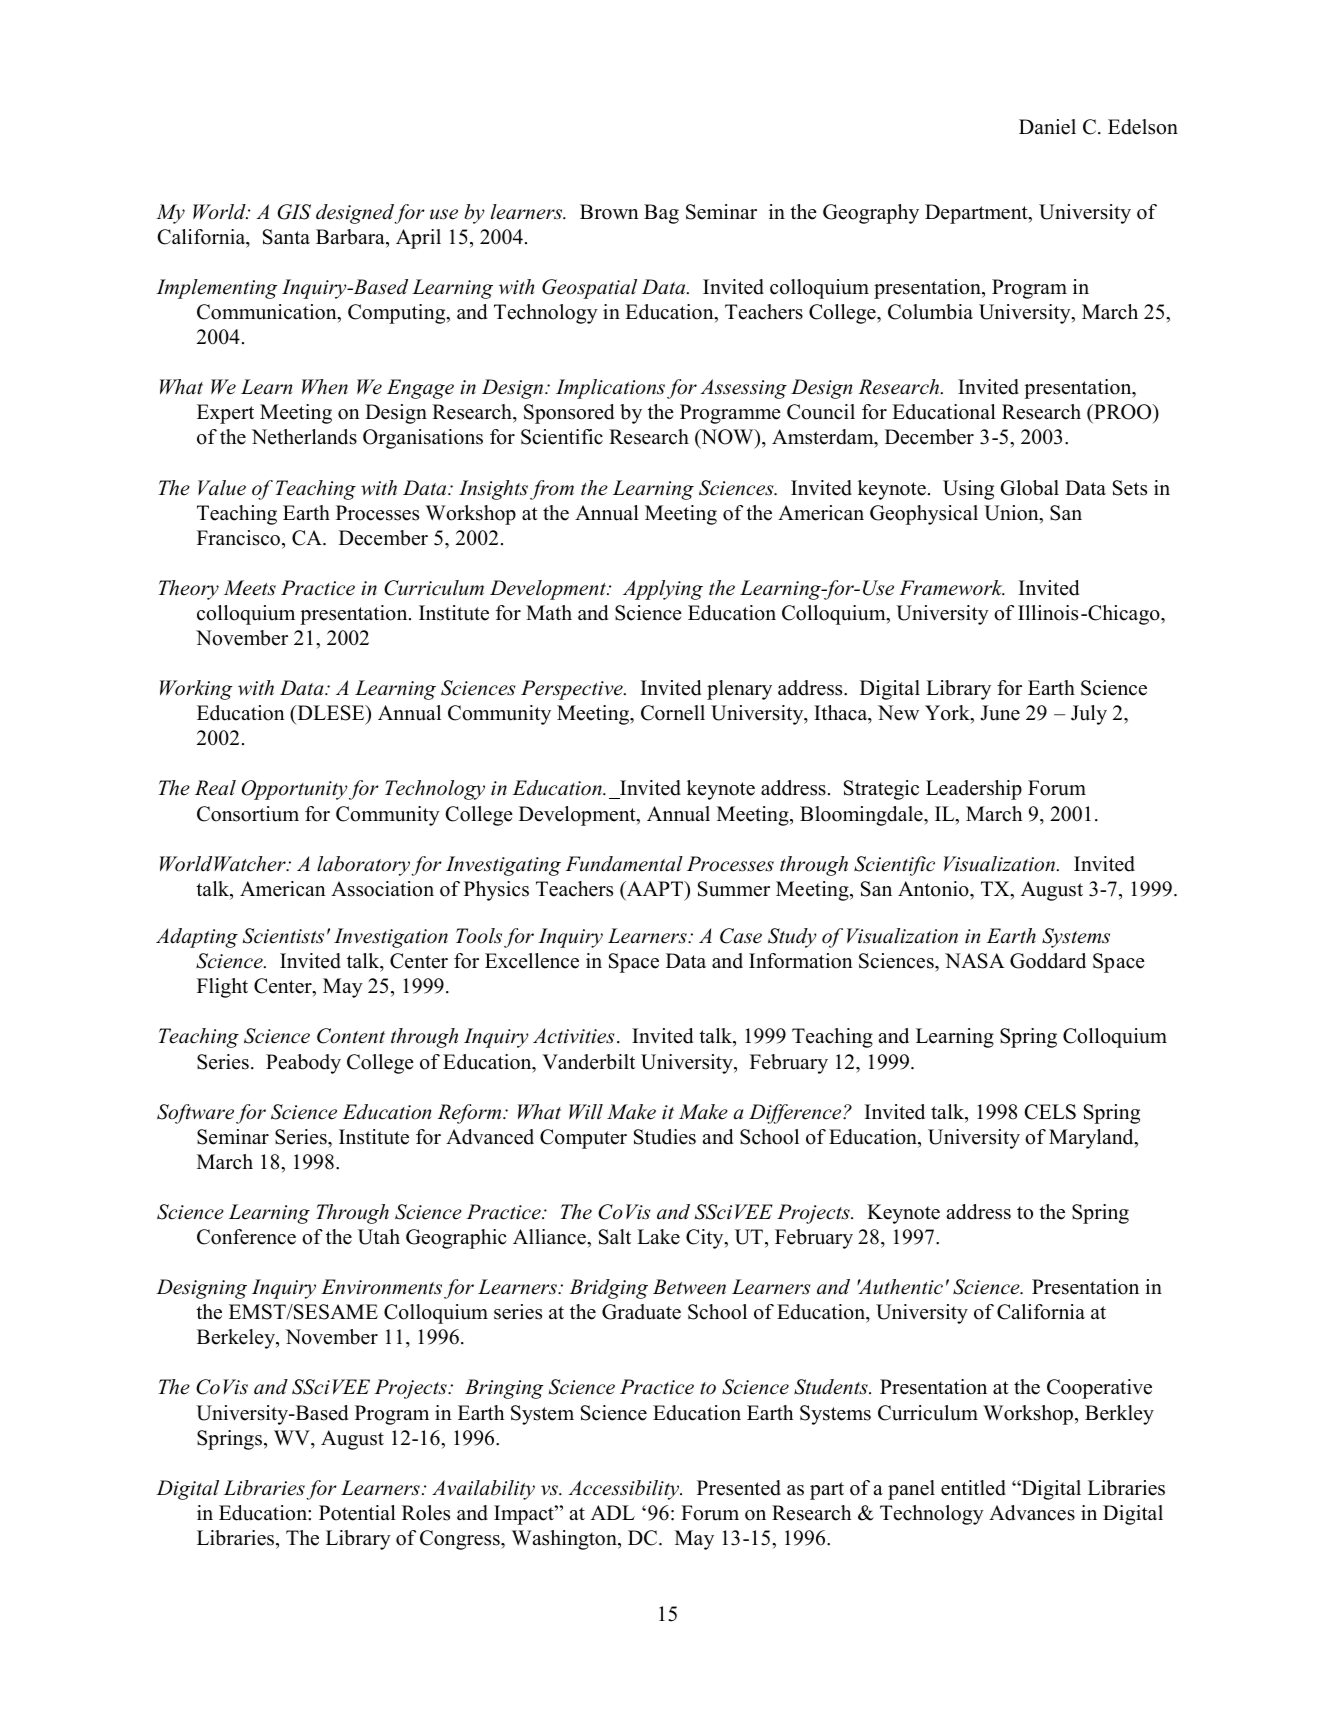 This screenshot has height=1727, width=1335. I want to click on Bag, so click(661, 214).
